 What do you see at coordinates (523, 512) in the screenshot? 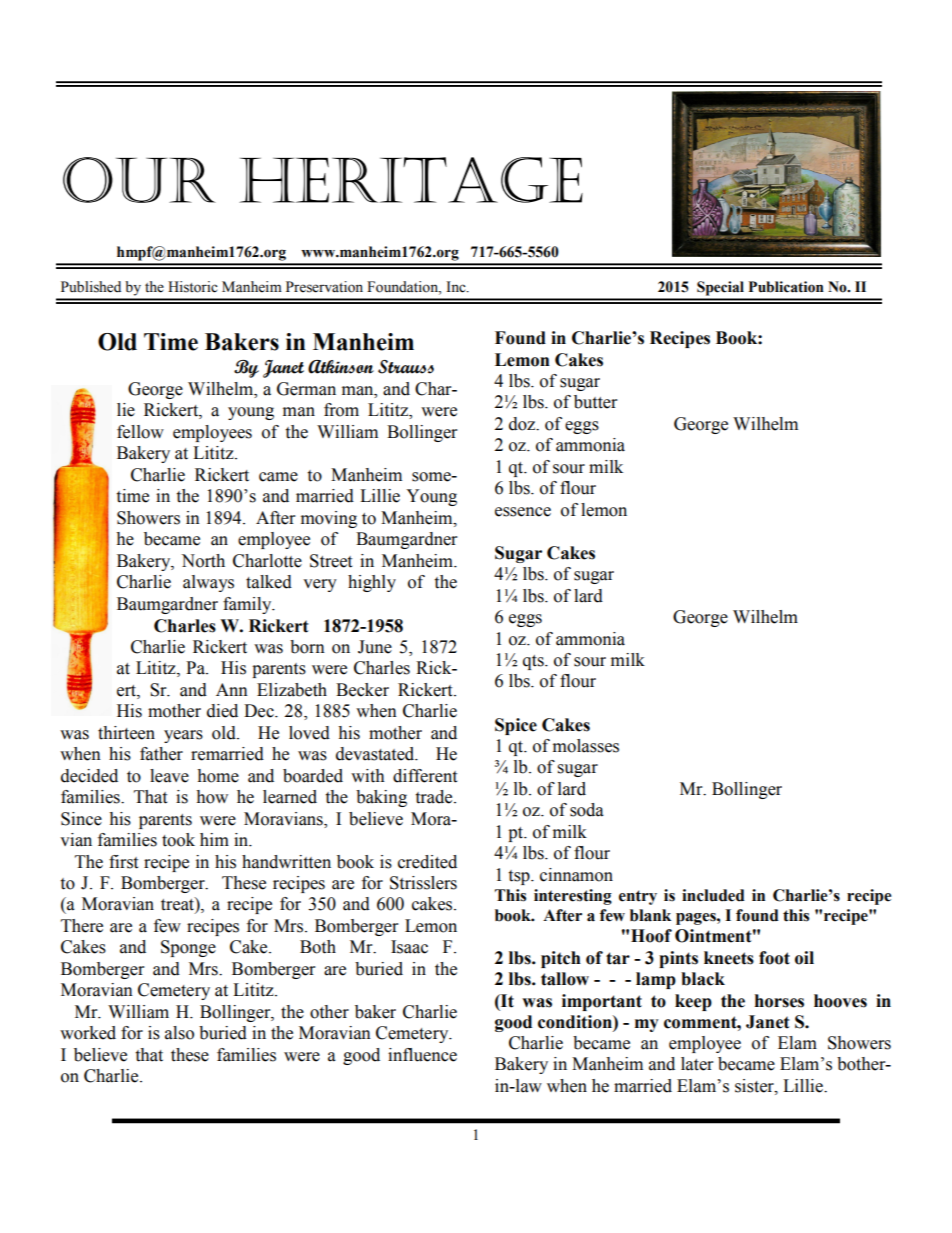
I see `essence` at bounding box center [523, 512].
